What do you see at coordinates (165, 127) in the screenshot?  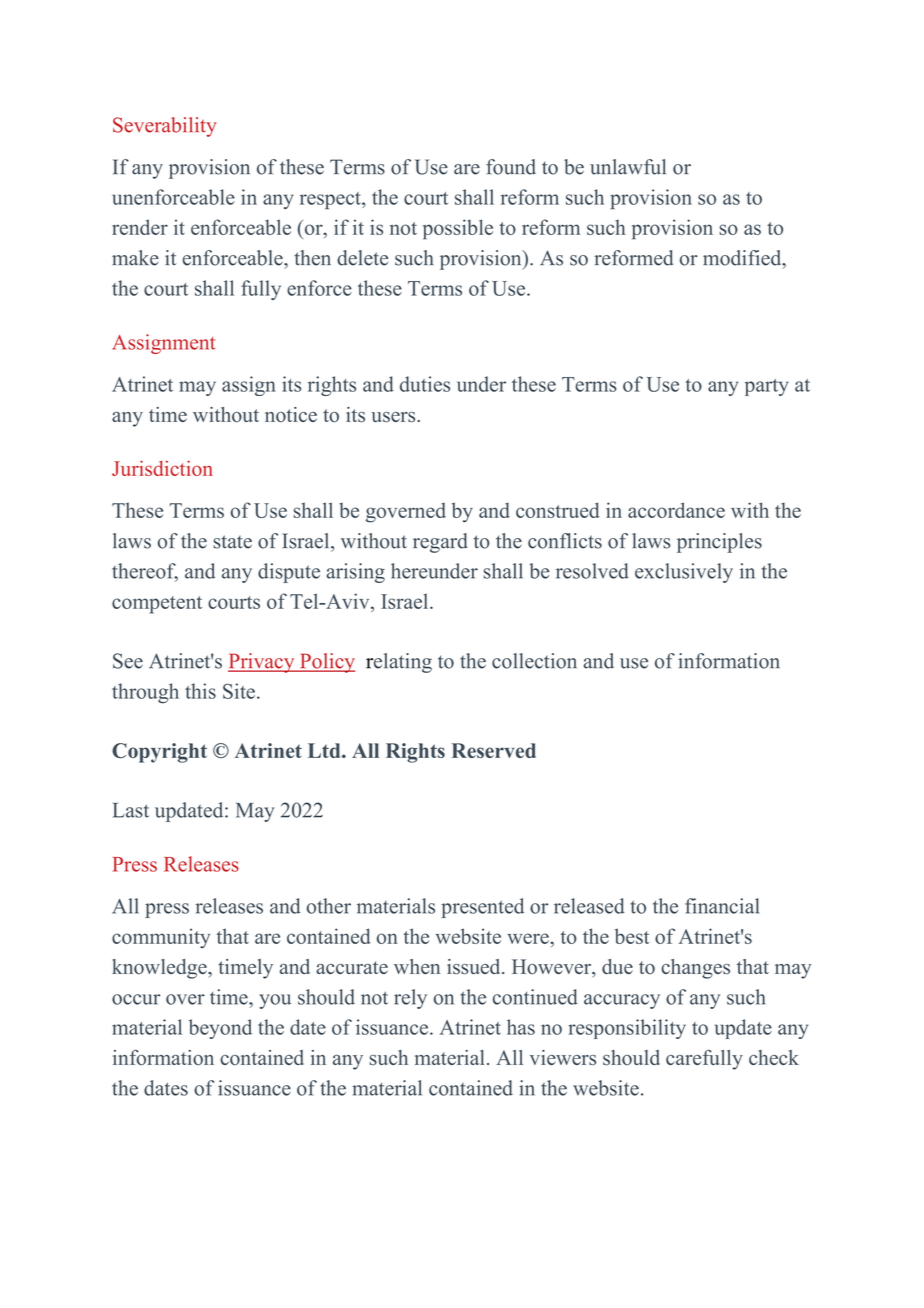 I see `Severability` at bounding box center [165, 127].
